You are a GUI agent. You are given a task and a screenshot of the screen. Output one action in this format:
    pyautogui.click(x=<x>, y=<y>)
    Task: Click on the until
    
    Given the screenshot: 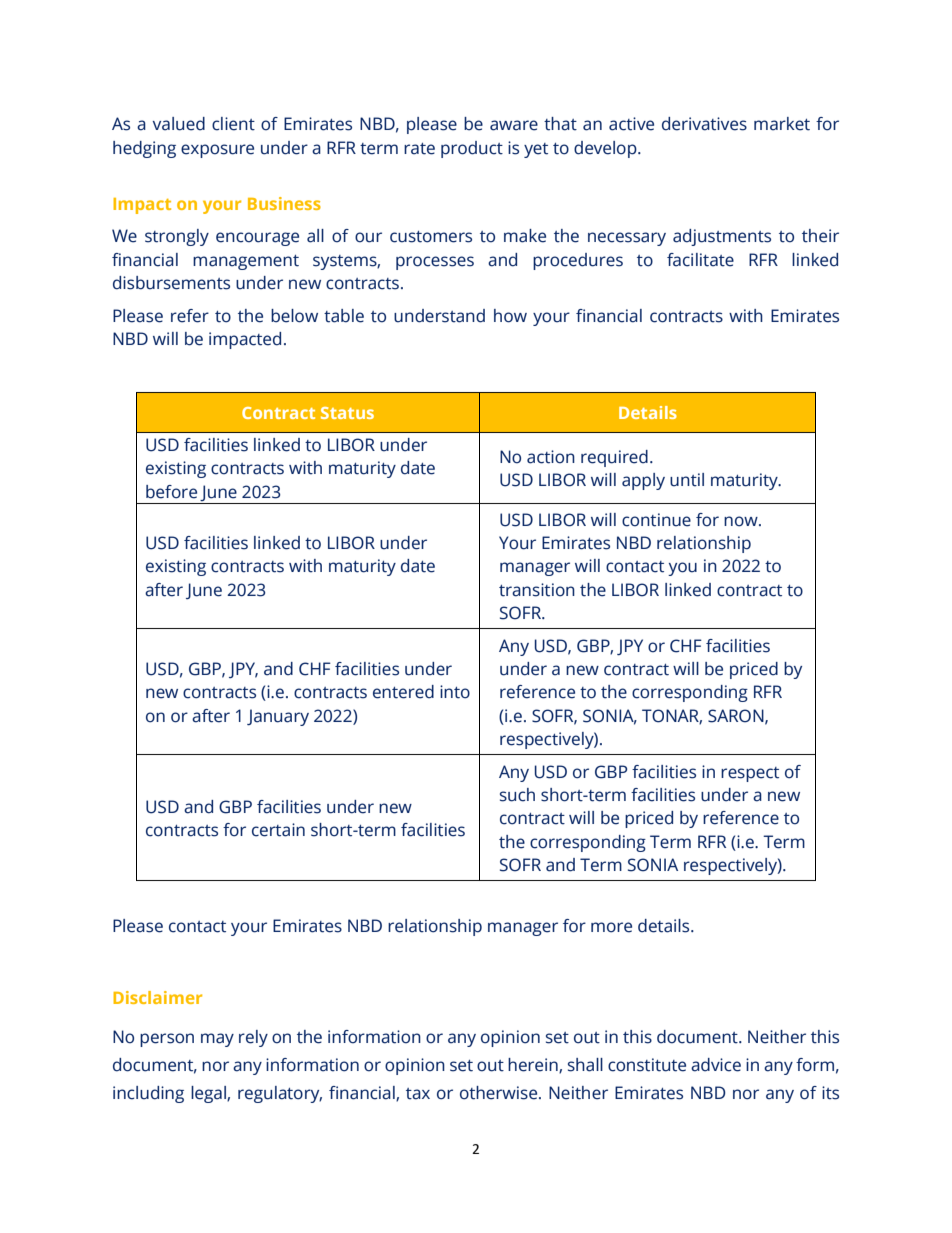 What is the action you would take?
    pyautogui.click(x=687, y=480)
